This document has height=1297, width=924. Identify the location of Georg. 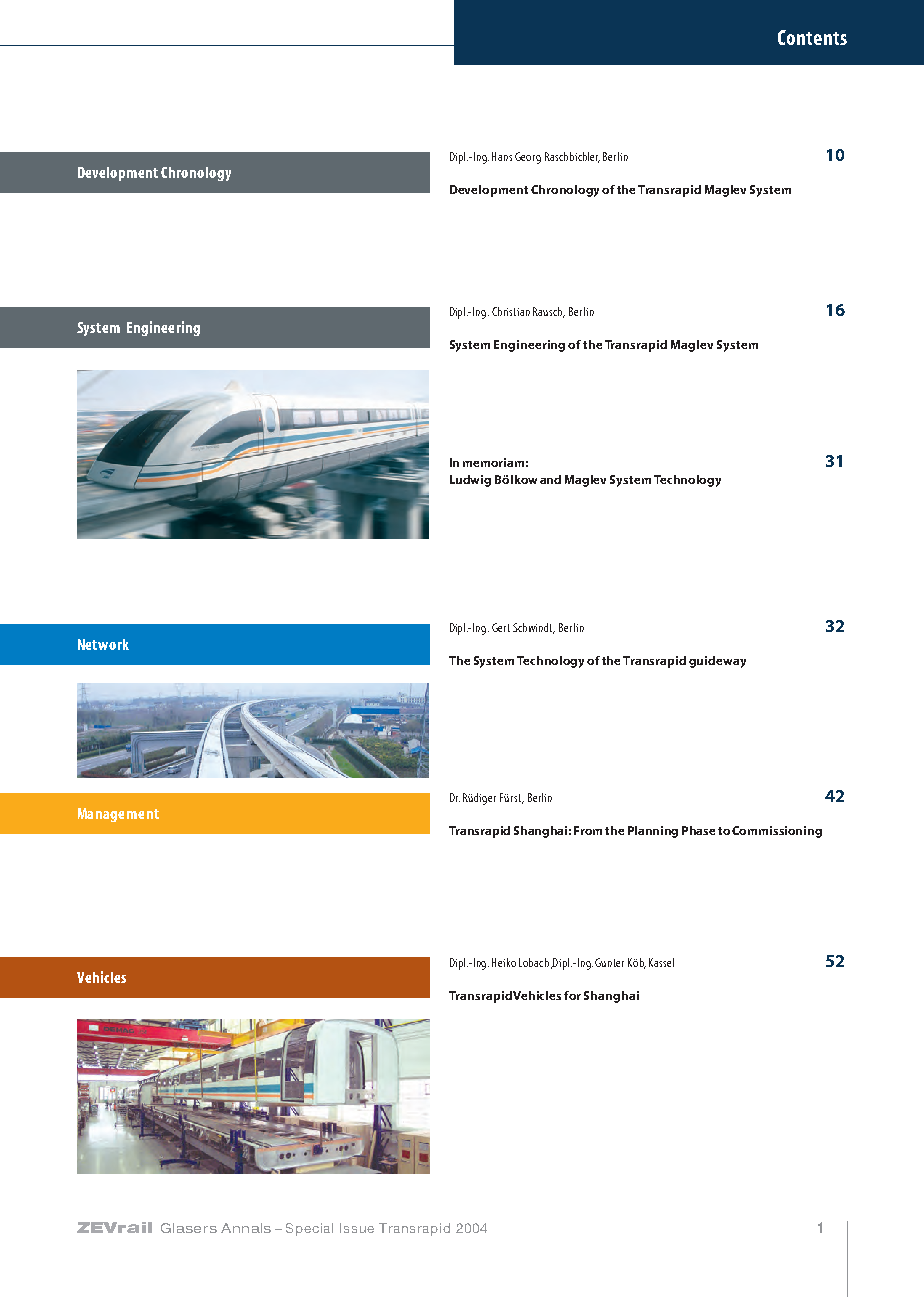
(528, 158).
